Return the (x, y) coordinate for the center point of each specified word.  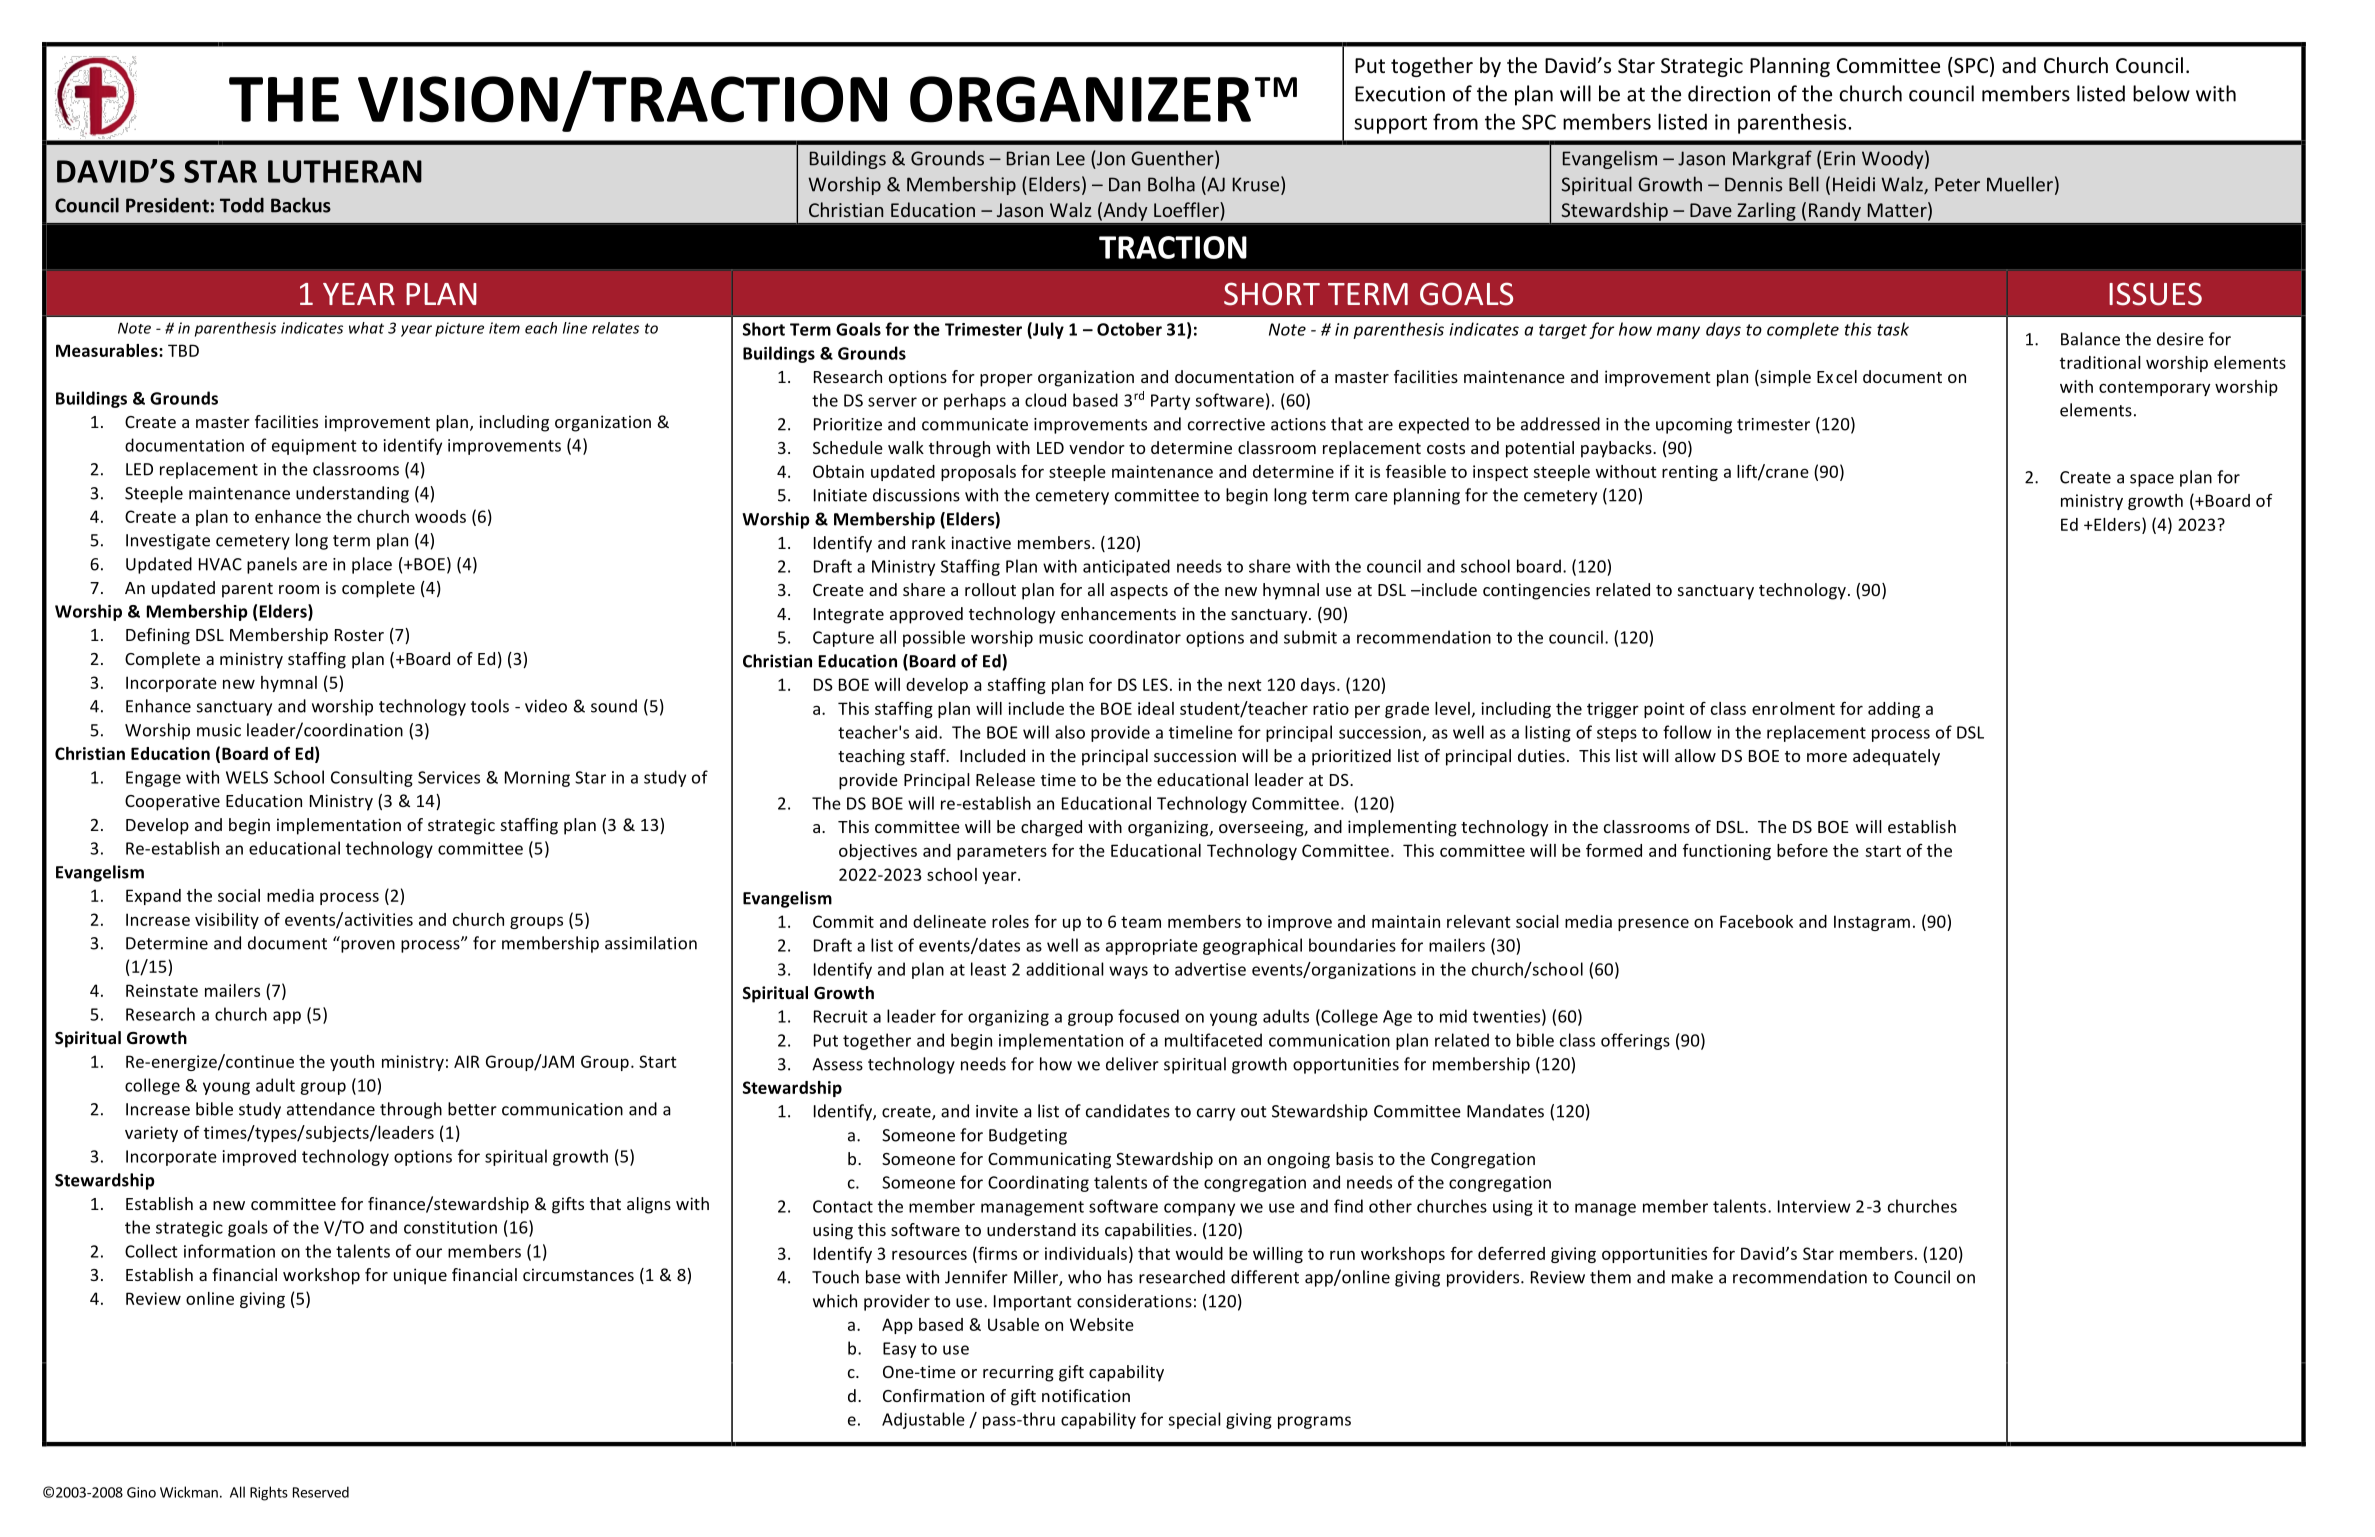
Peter (1957, 184)
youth (352, 1063)
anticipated (1126, 567)
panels (272, 565)
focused (1148, 1016)
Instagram (1872, 923)
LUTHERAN (345, 171)
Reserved (321, 1492)
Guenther (1173, 159)
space (2152, 480)
